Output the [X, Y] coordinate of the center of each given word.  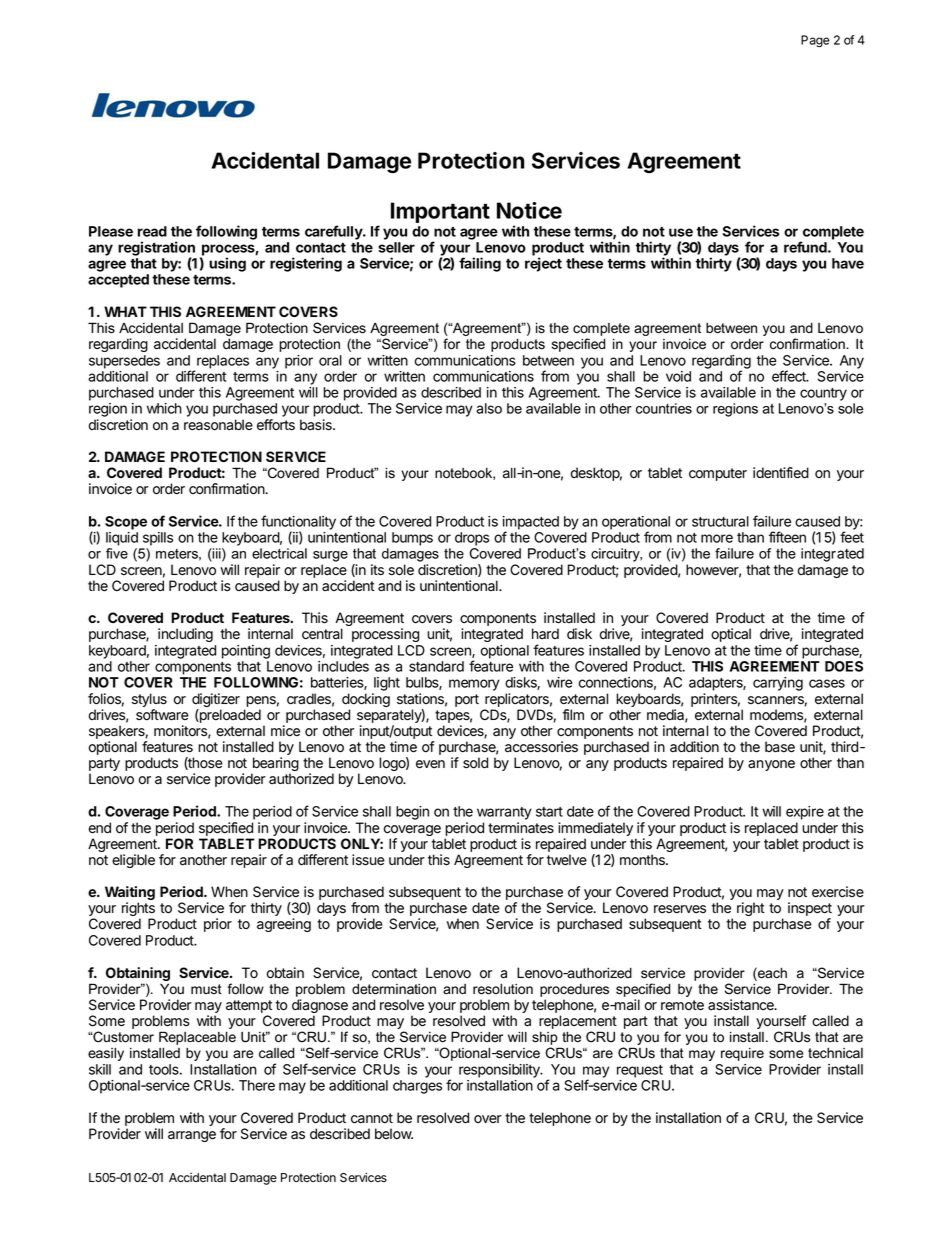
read [152, 231]
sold [475, 763]
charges [417, 1087]
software [162, 715]
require [742, 1054]
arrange [192, 1136]
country [823, 394]
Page [815, 41]
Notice [529, 210]
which [164, 408]
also [489, 408]
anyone [771, 765]
